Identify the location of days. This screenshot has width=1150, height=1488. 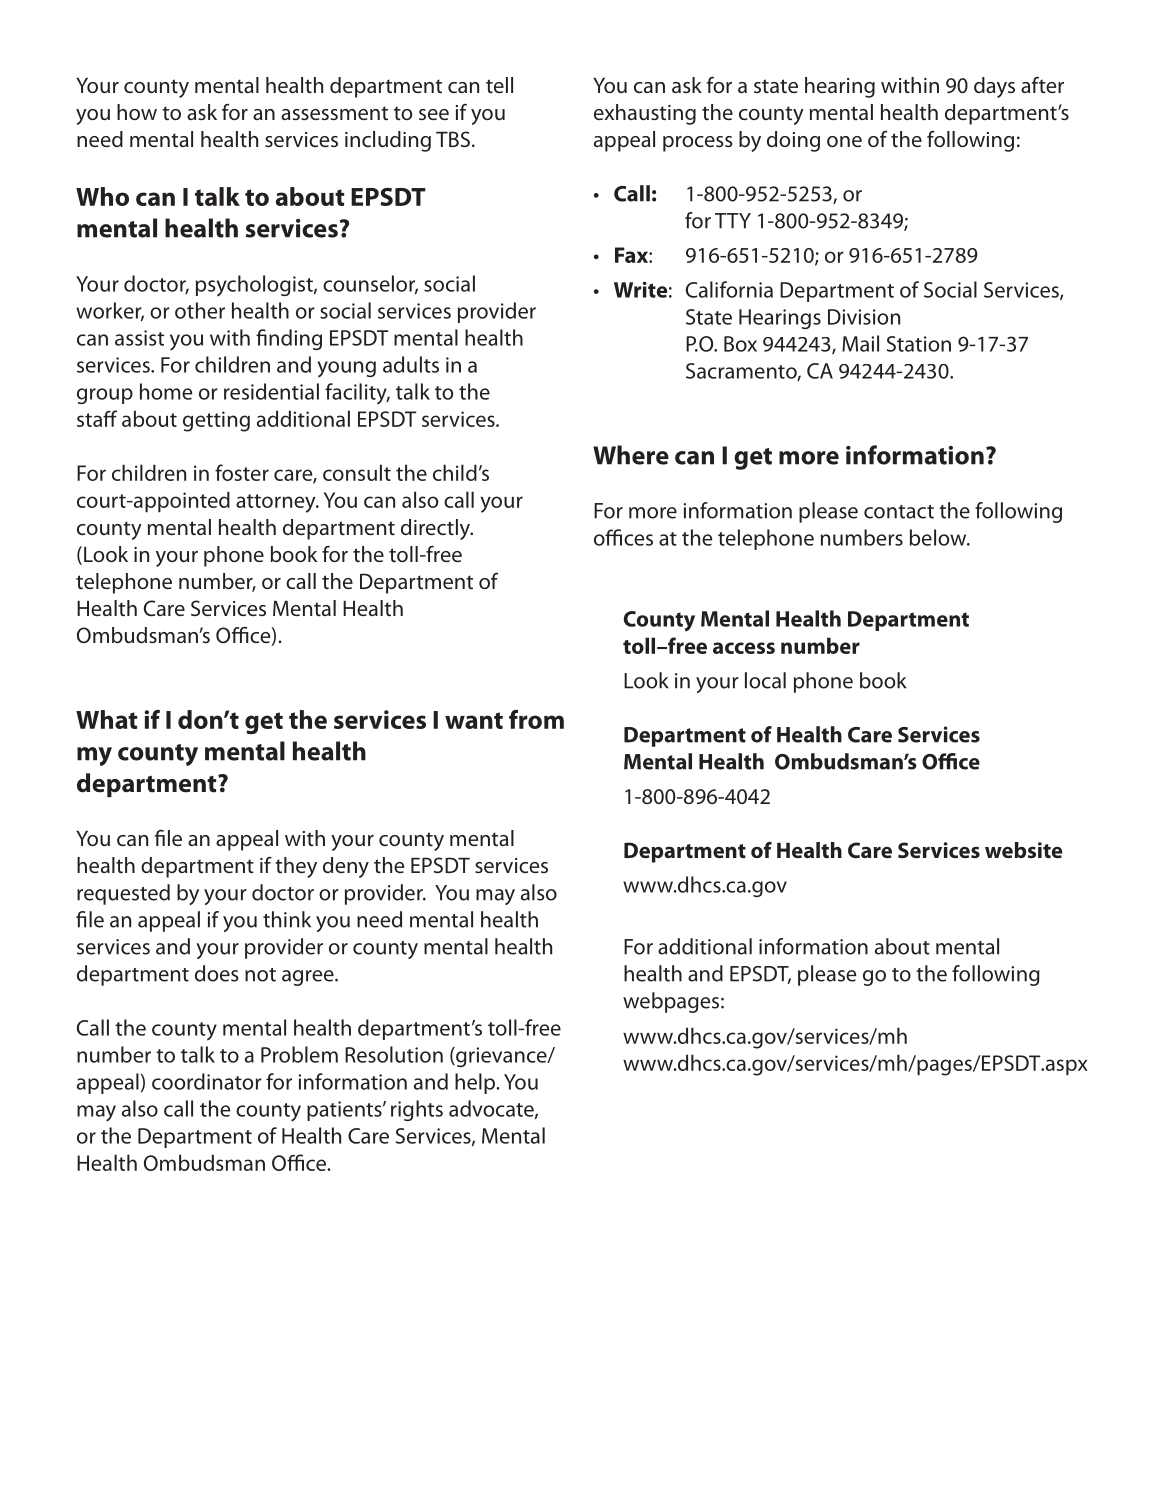
(994, 87).
